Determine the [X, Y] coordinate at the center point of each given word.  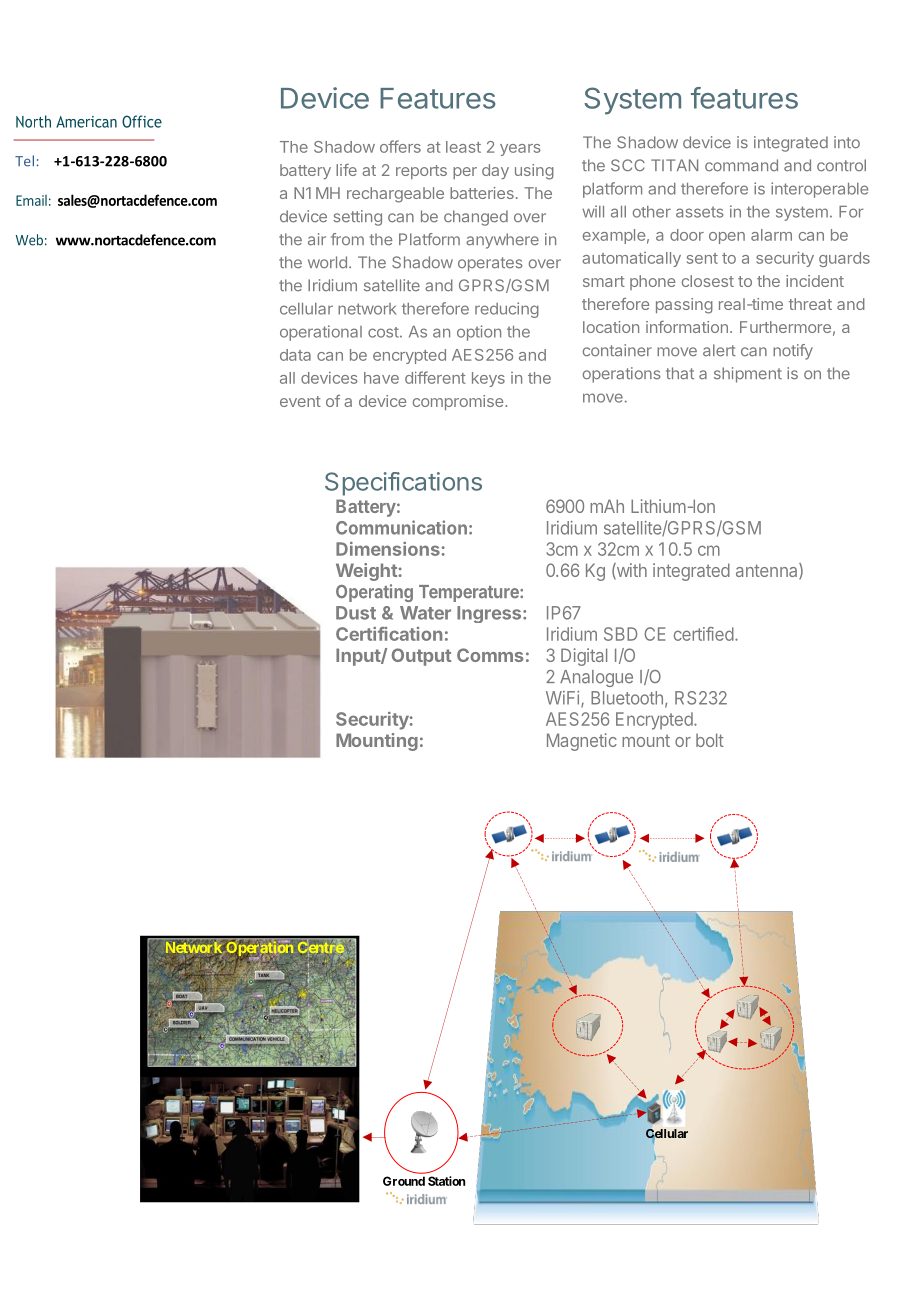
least [463, 147]
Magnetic [582, 742]
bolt [710, 740]
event [300, 401]
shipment [748, 375]
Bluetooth [627, 698]
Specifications [403, 484]
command [741, 165]
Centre [320, 948]
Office [142, 121]
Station [446, 1181]
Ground [404, 1181]
